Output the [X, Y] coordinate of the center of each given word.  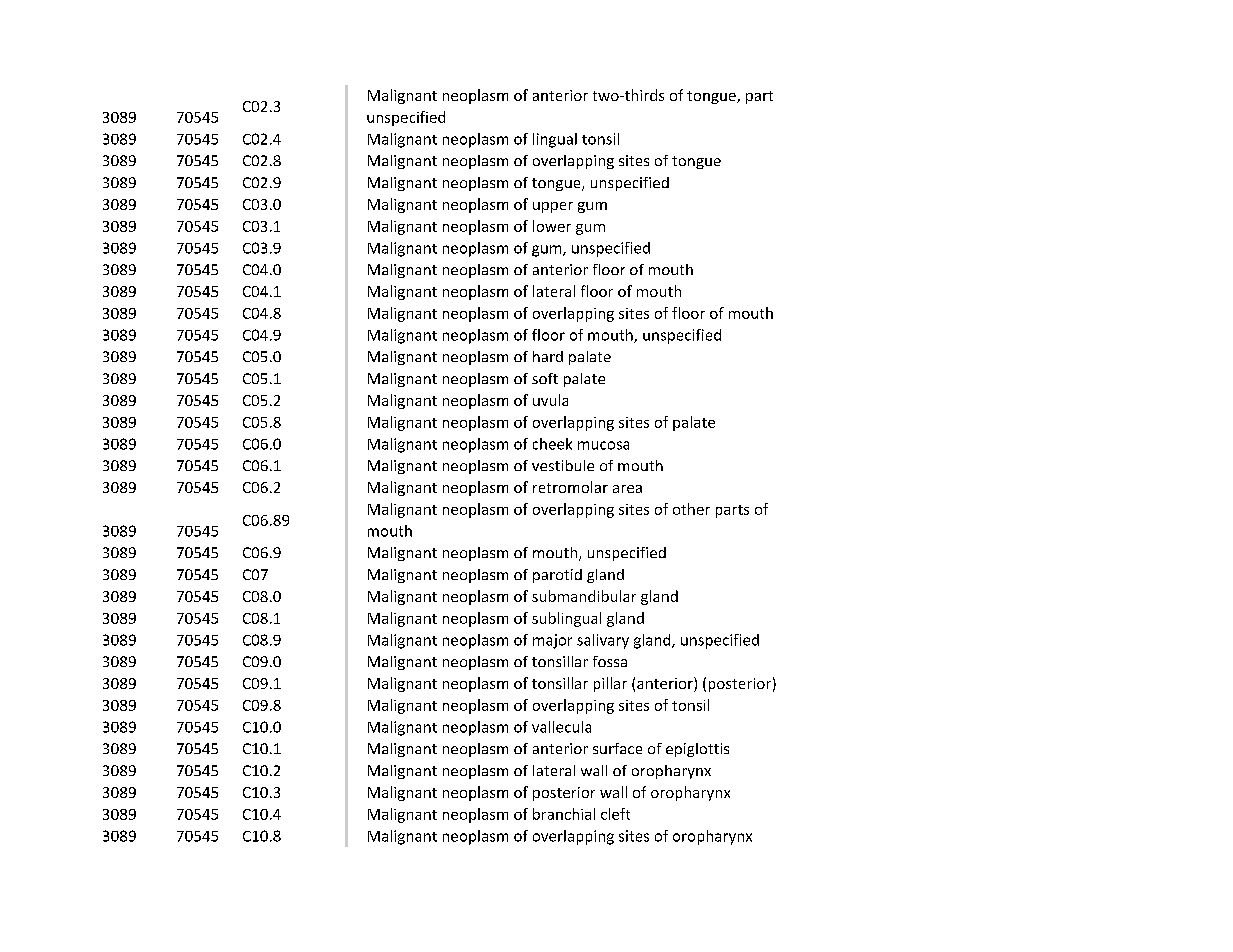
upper [553, 207]
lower [552, 226]
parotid [557, 576]
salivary [603, 641]
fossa [610, 661]
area [627, 489]
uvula [550, 400]
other [691, 509]
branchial [564, 814]
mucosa [603, 445]
